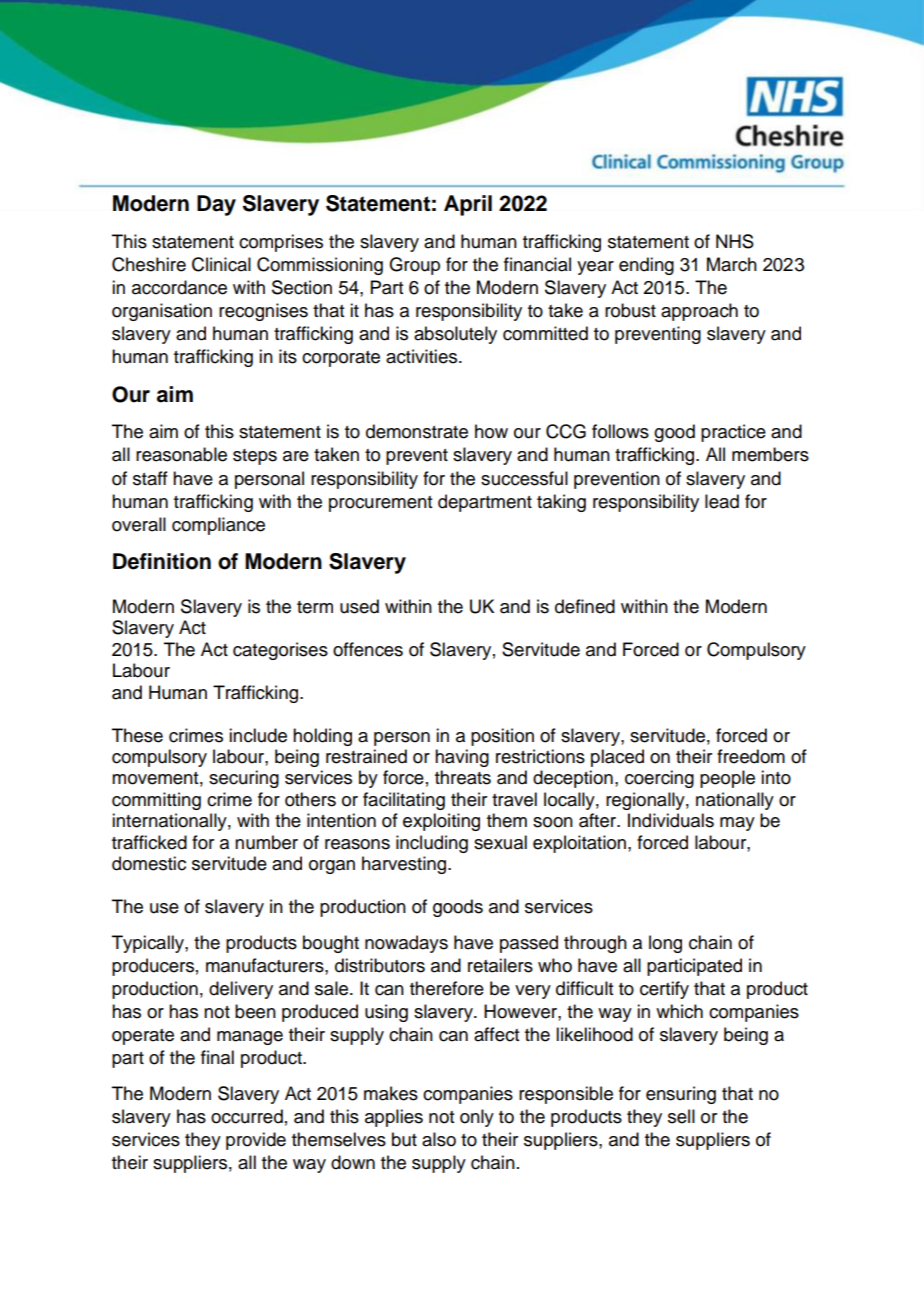  I want to click on Clinical, so click(221, 264).
